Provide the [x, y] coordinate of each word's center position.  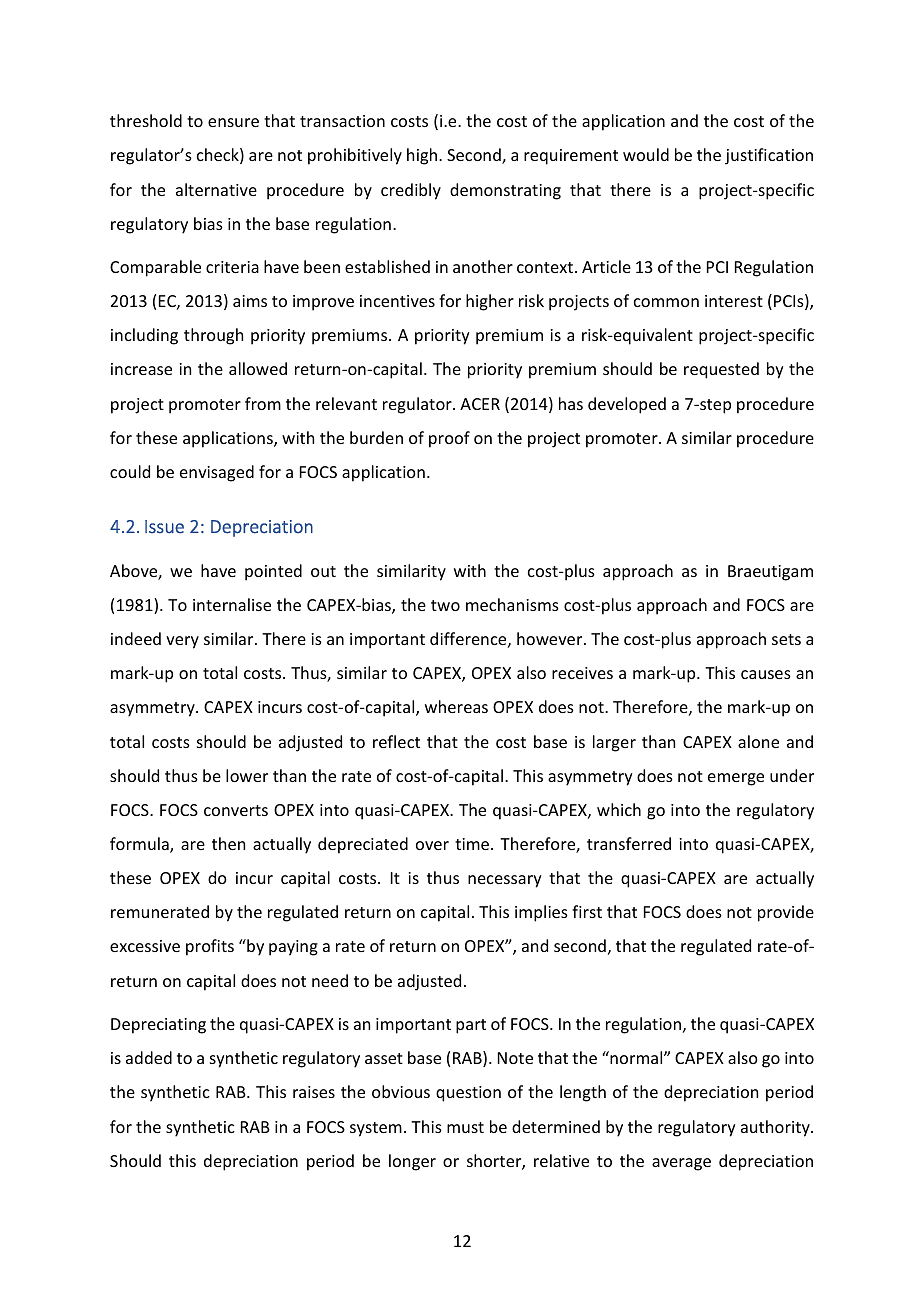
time [472, 844]
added [149, 1057]
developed [627, 405]
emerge [736, 779]
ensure [233, 122]
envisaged [217, 473]
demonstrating [505, 191]
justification [769, 156]
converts [236, 810]
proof [449, 439]
